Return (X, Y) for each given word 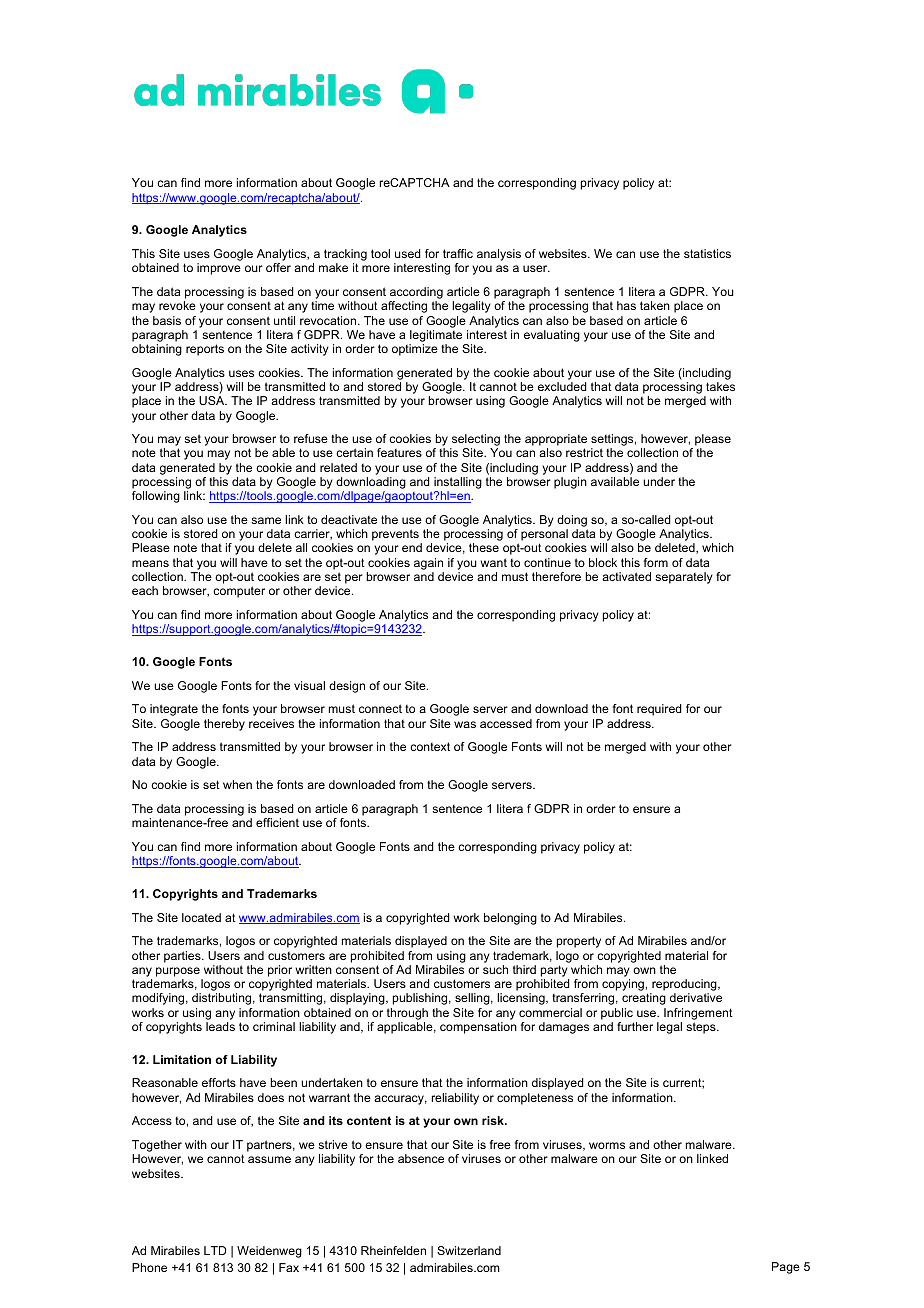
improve (219, 269)
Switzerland (469, 1250)
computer (239, 592)
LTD (215, 1250)
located (201, 917)
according (416, 293)
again (428, 564)
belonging (510, 919)
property (579, 942)
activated (626, 576)
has (626, 305)
